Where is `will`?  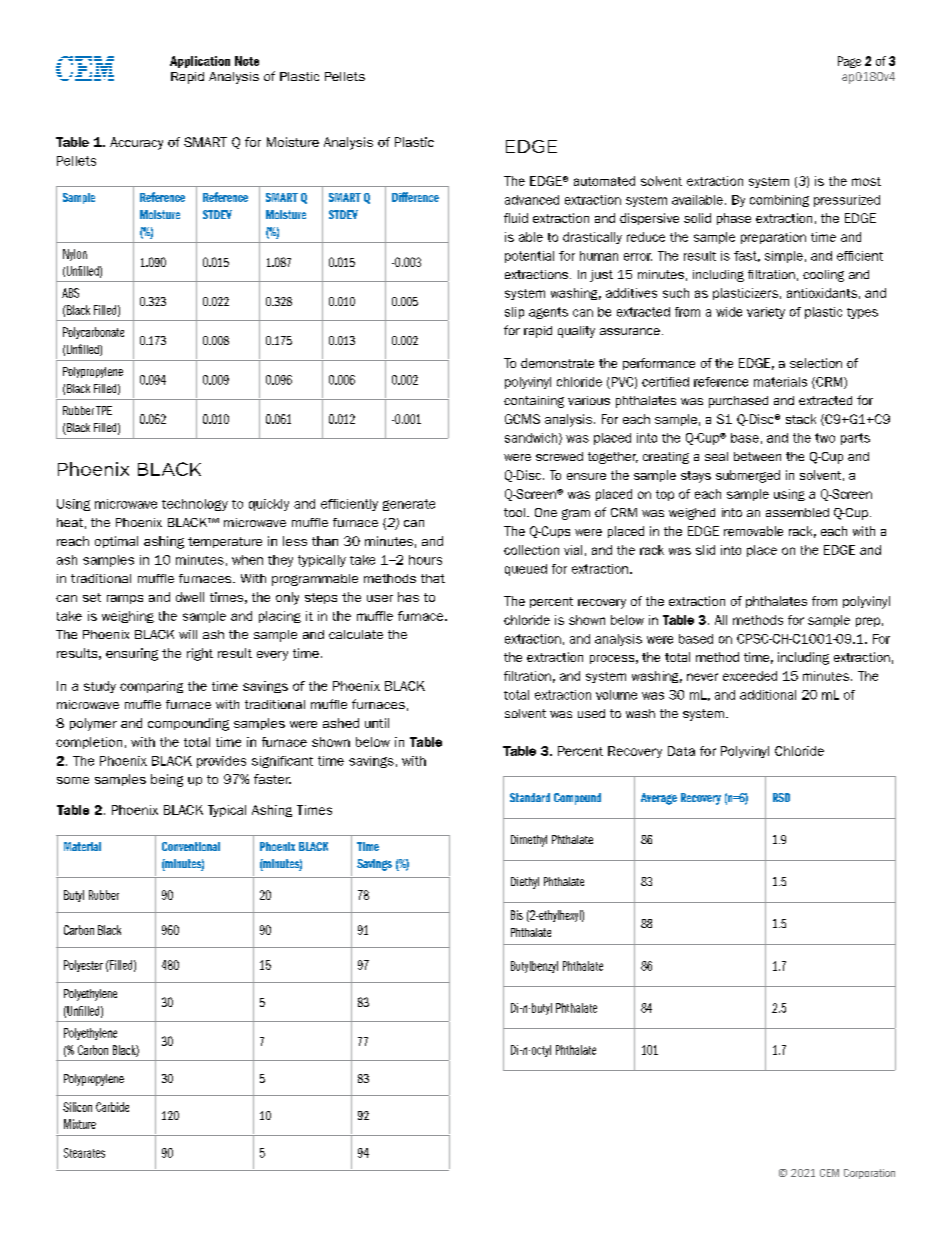
will is located at coordinates (188, 634).
